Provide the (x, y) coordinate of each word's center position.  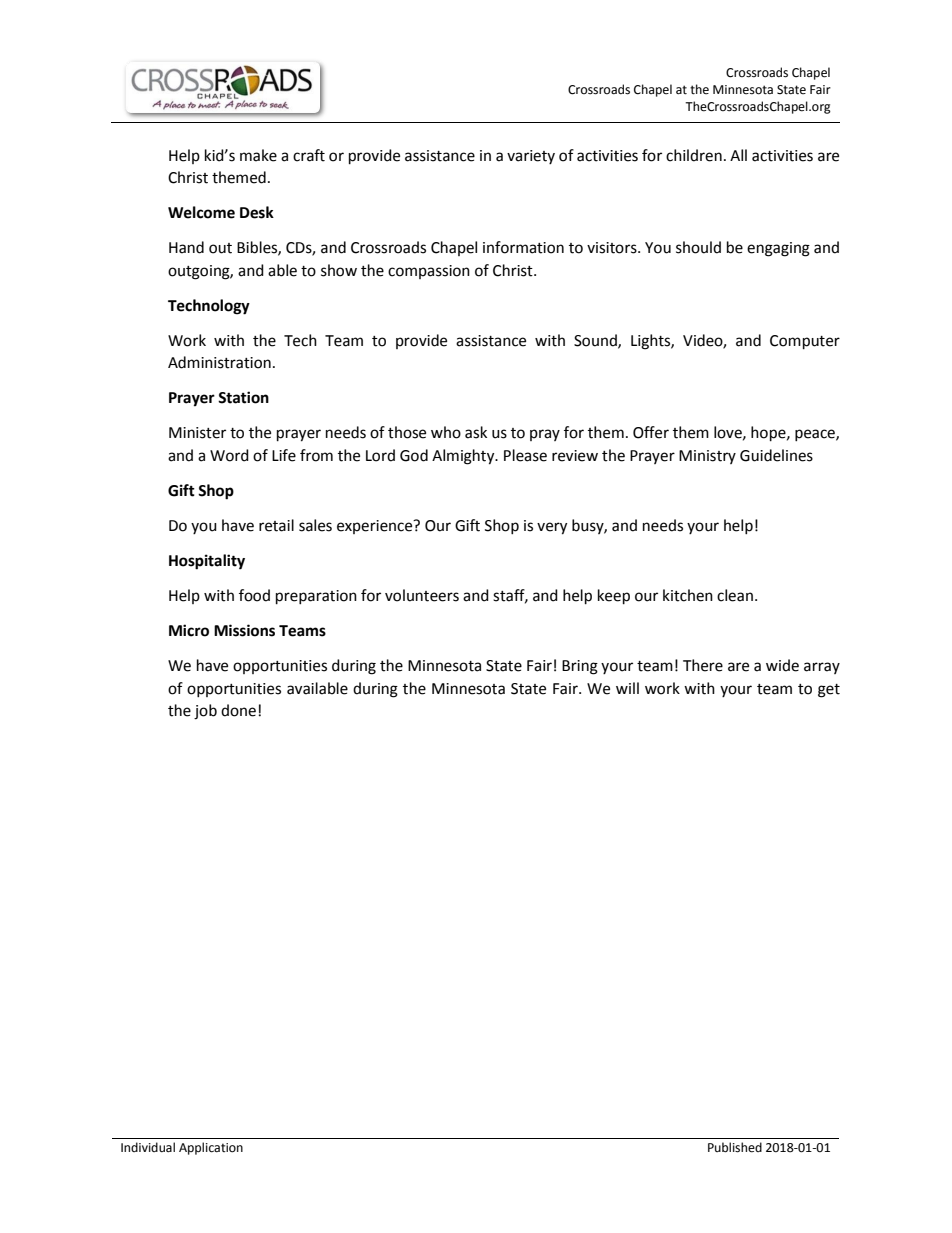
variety (531, 157)
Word (229, 455)
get (829, 691)
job (205, 712)
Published (735, 1147)
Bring (580, 667)
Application (211, 1148)
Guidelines (776, 455)
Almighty (464, 457)
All (738, 155)
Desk (257, 212)
